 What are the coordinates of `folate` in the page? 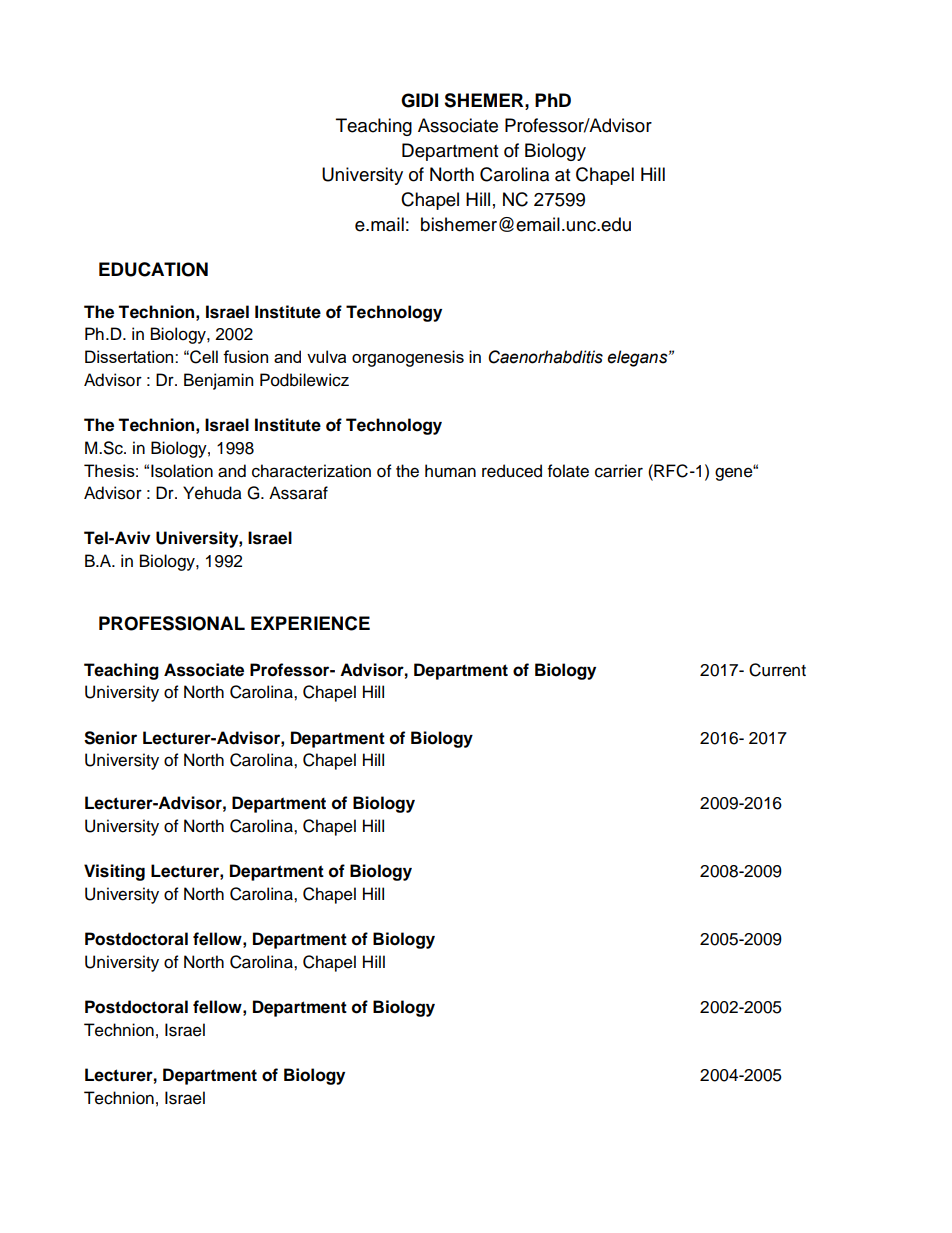 It's located at (568, 471).
